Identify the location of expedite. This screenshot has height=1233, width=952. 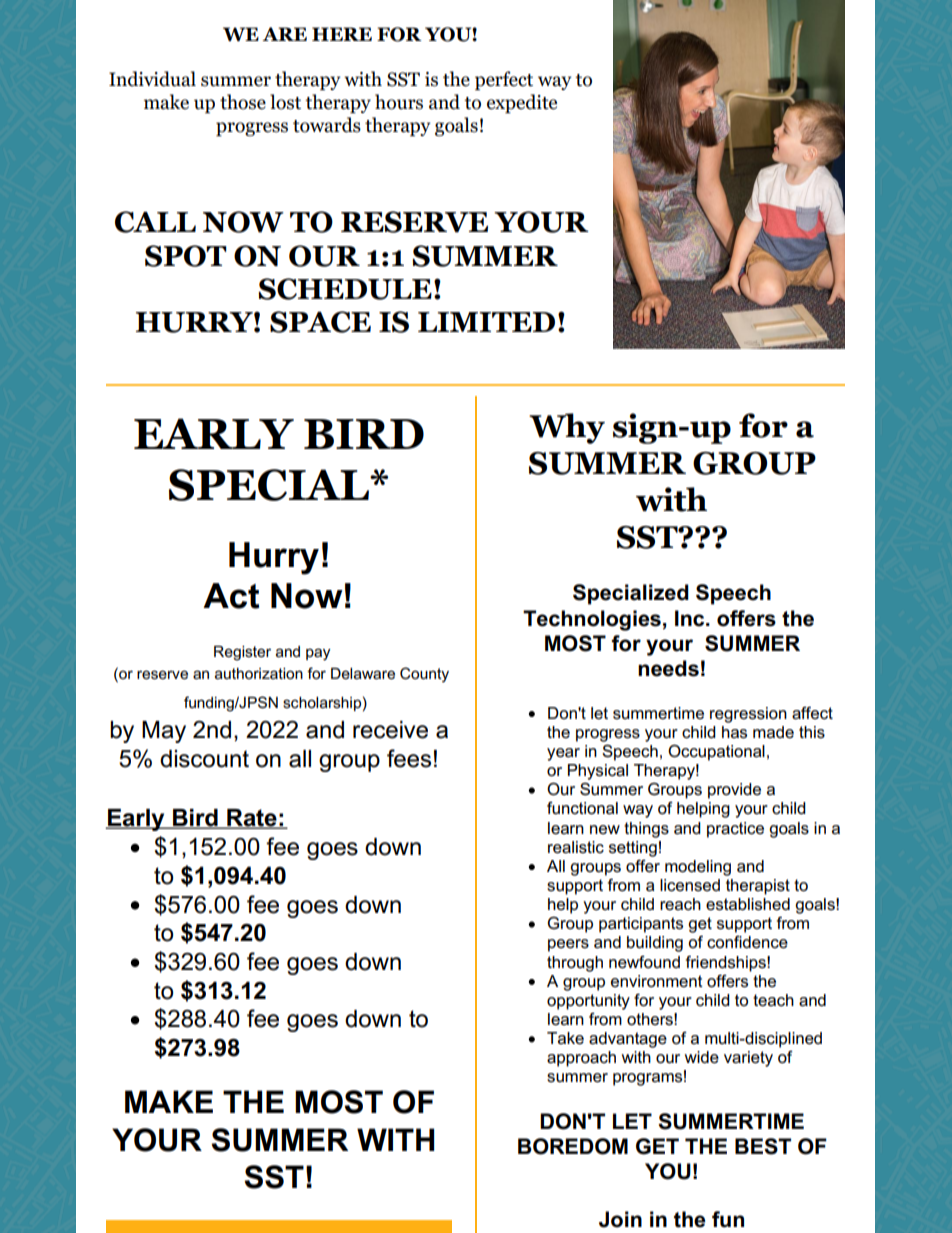
(522, 103).
